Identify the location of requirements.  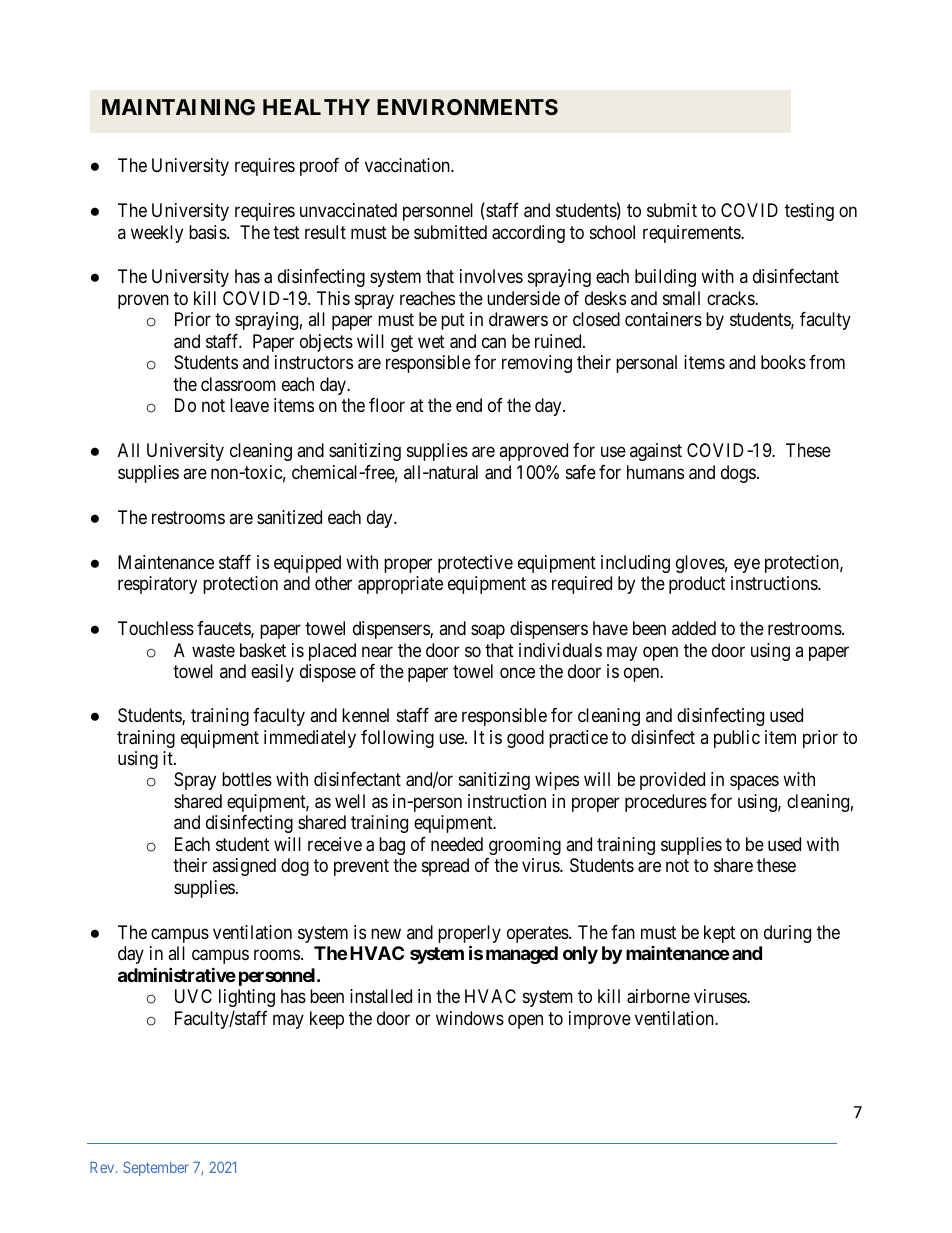
(692, 234).
